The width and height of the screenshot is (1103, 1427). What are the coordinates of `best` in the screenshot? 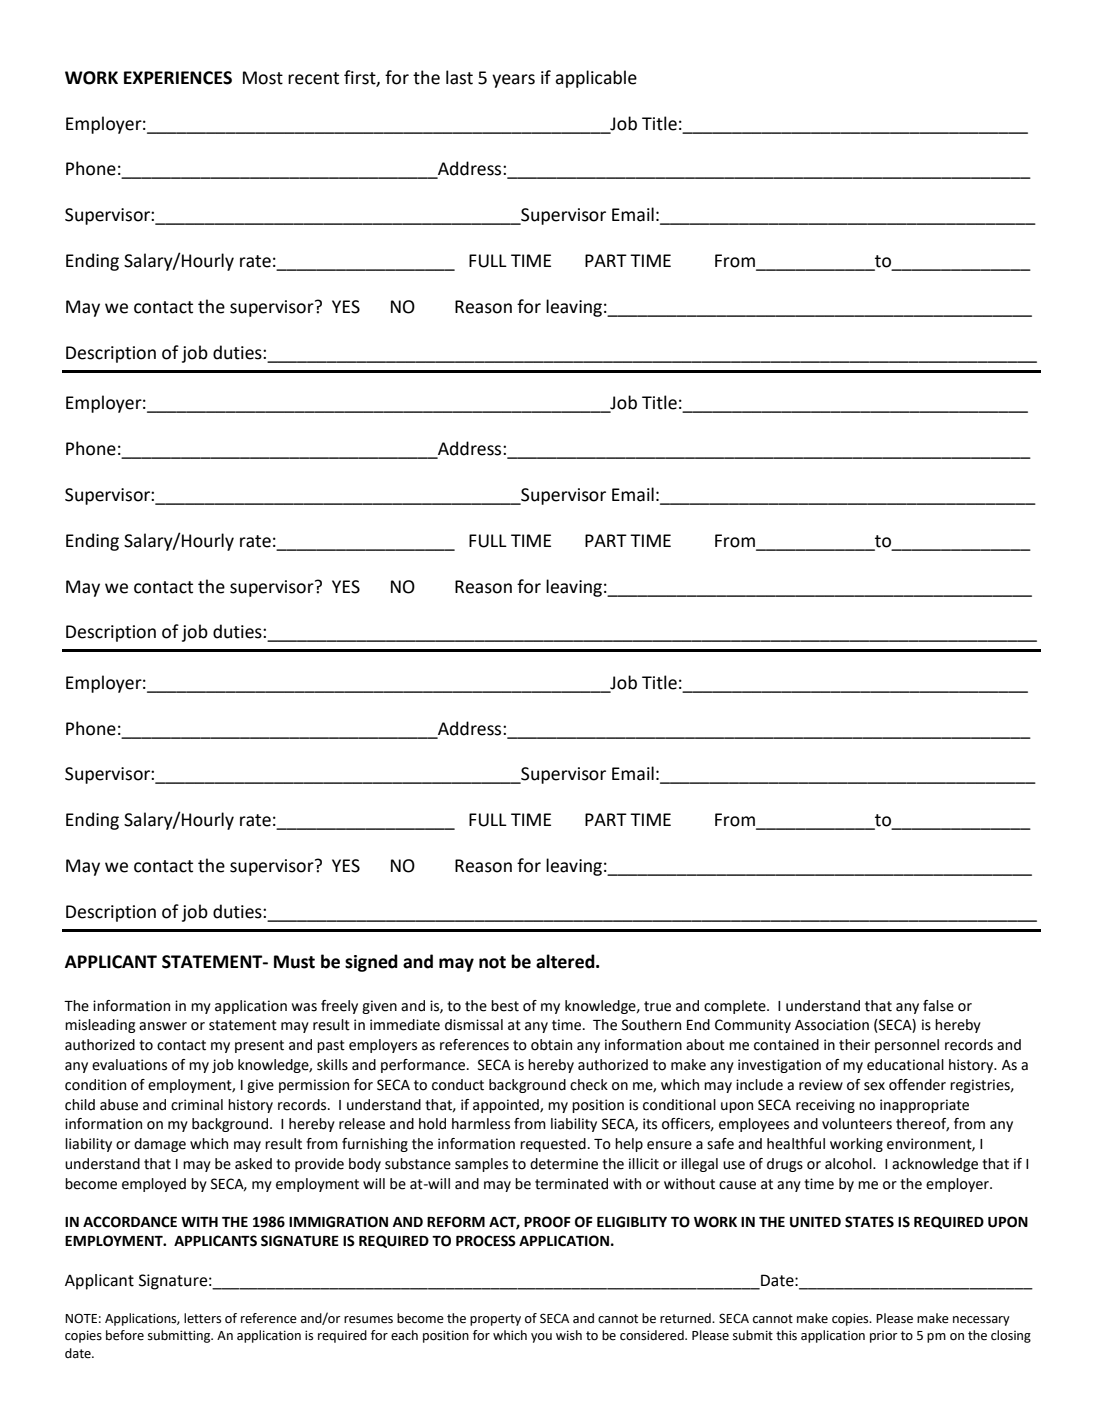 It's located at (505, 1006).
